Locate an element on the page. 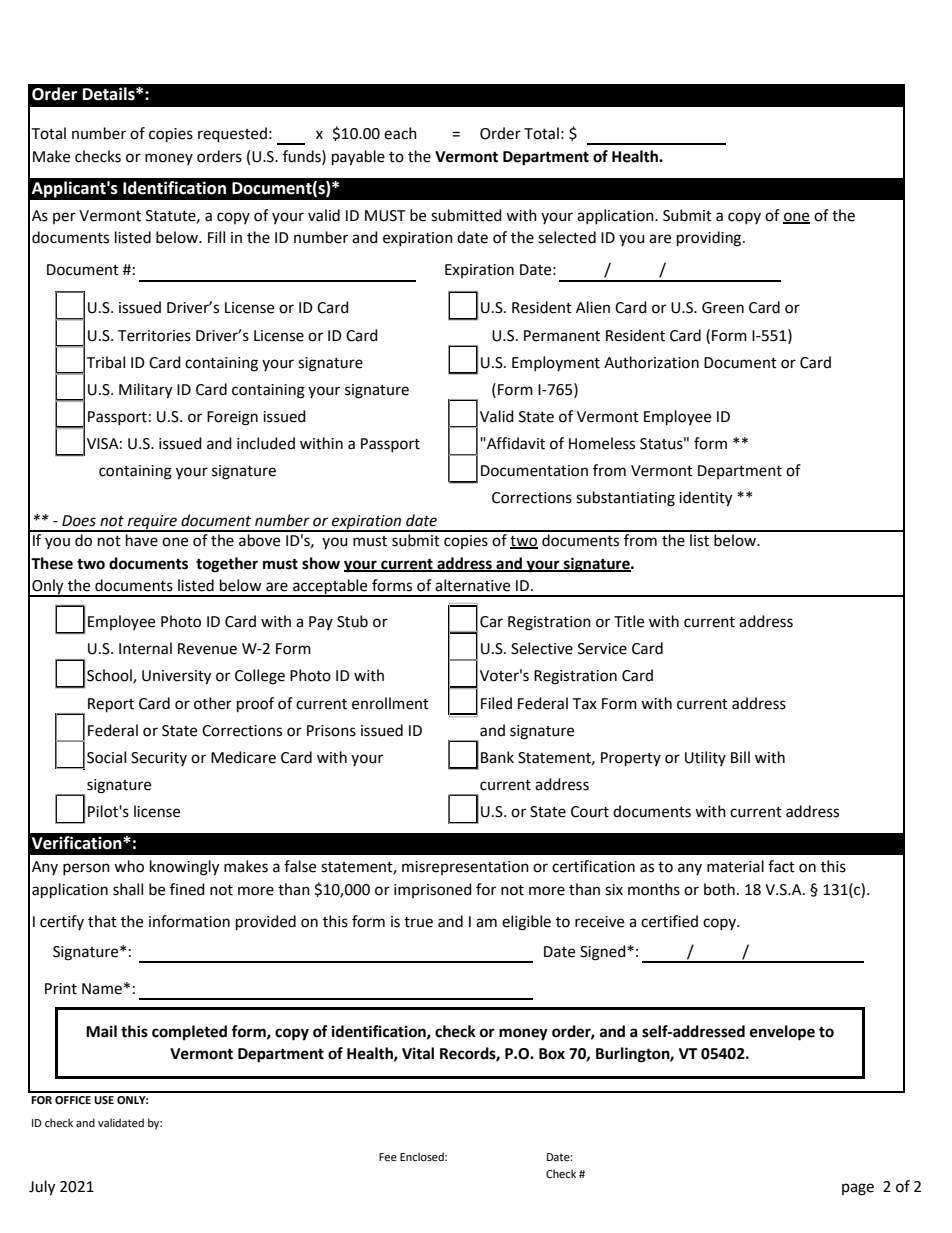  USE is located at coordinates (104, 1100).
